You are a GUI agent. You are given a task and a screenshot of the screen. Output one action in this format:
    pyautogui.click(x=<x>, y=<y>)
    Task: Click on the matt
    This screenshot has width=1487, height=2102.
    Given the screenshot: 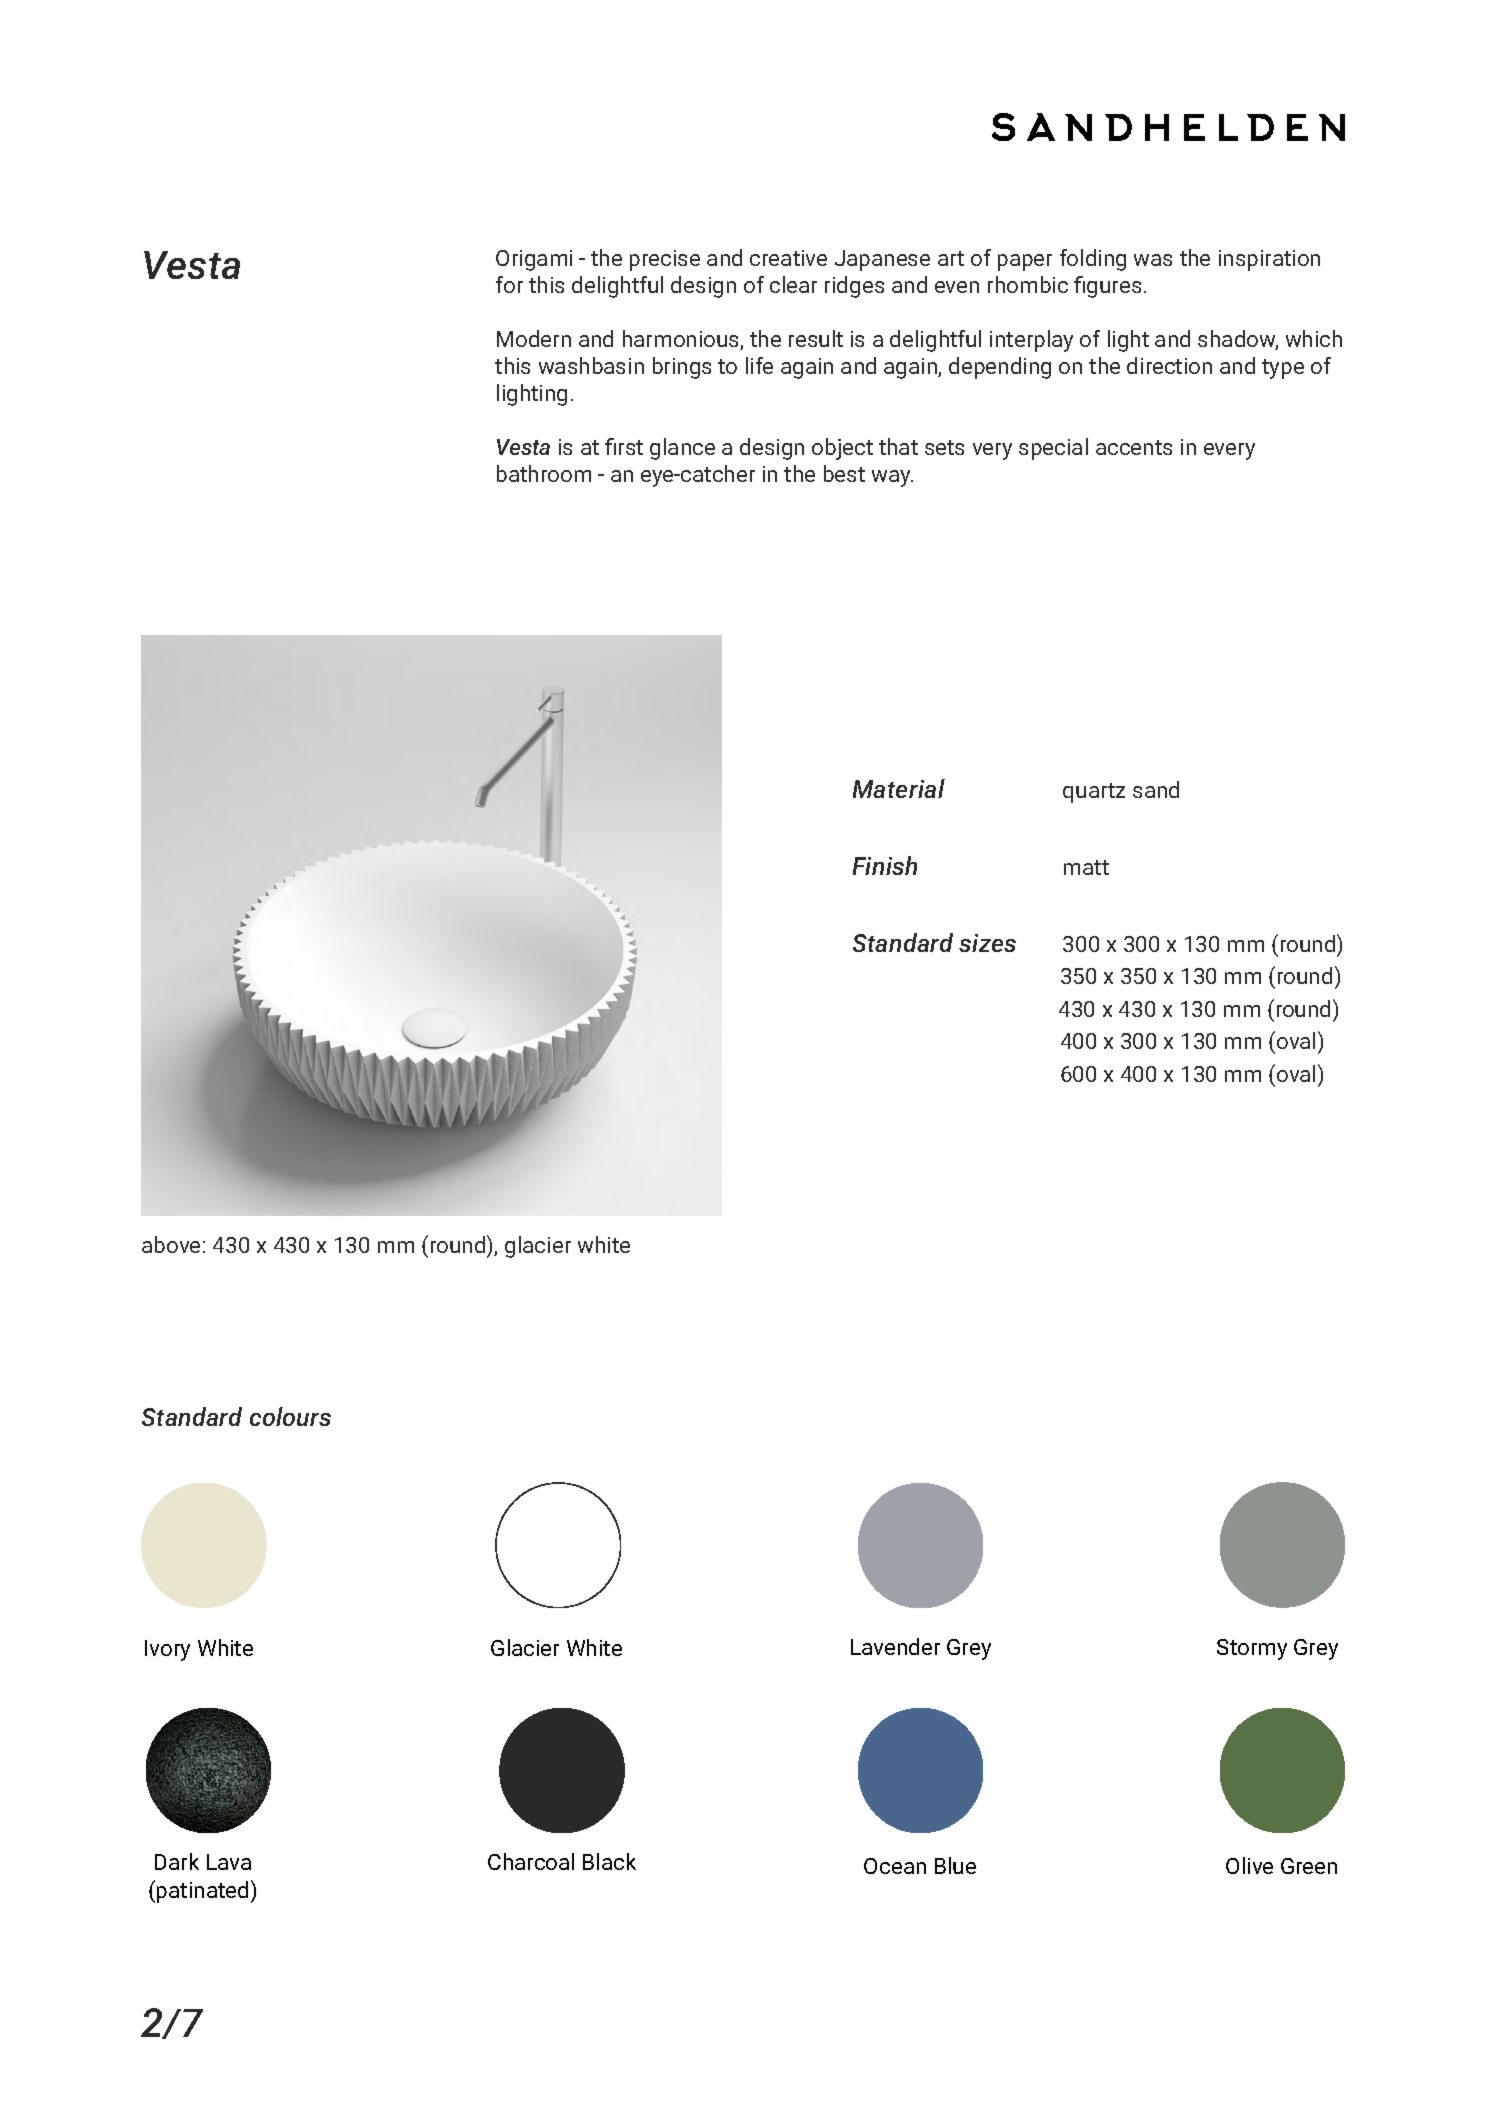 What is the action you would take?
    pyautogui.click(x=1086, y=867)
